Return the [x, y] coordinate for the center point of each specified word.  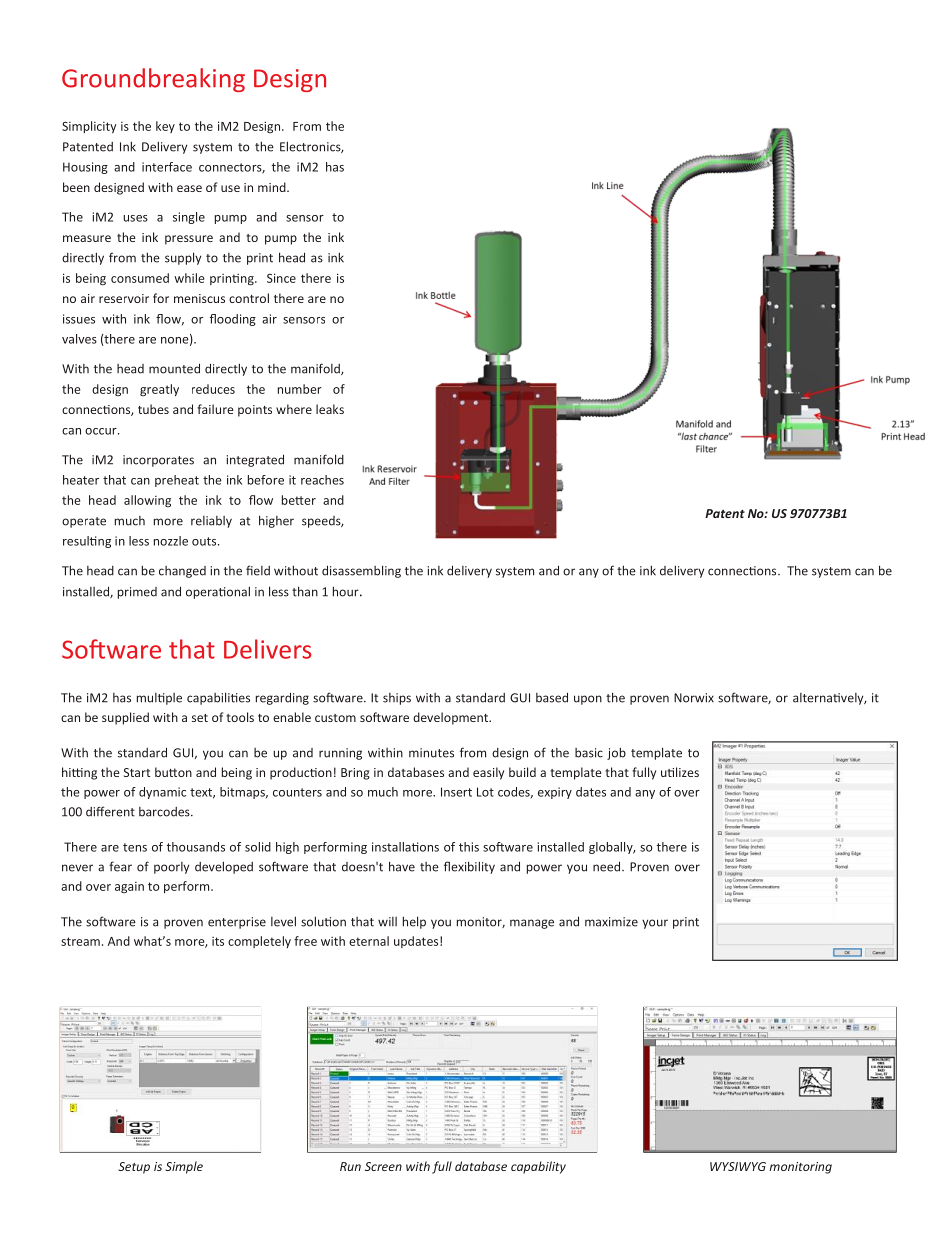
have [402, 866]
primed [137, 593]
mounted [174, 368]
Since [281, 278]
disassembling [361, 571]
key [165, 127]
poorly [171, 868]
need [608, 866]
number [300, 389]
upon [588, 700]
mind [273, 187]
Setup [134, 1168]
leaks [330, 409]
